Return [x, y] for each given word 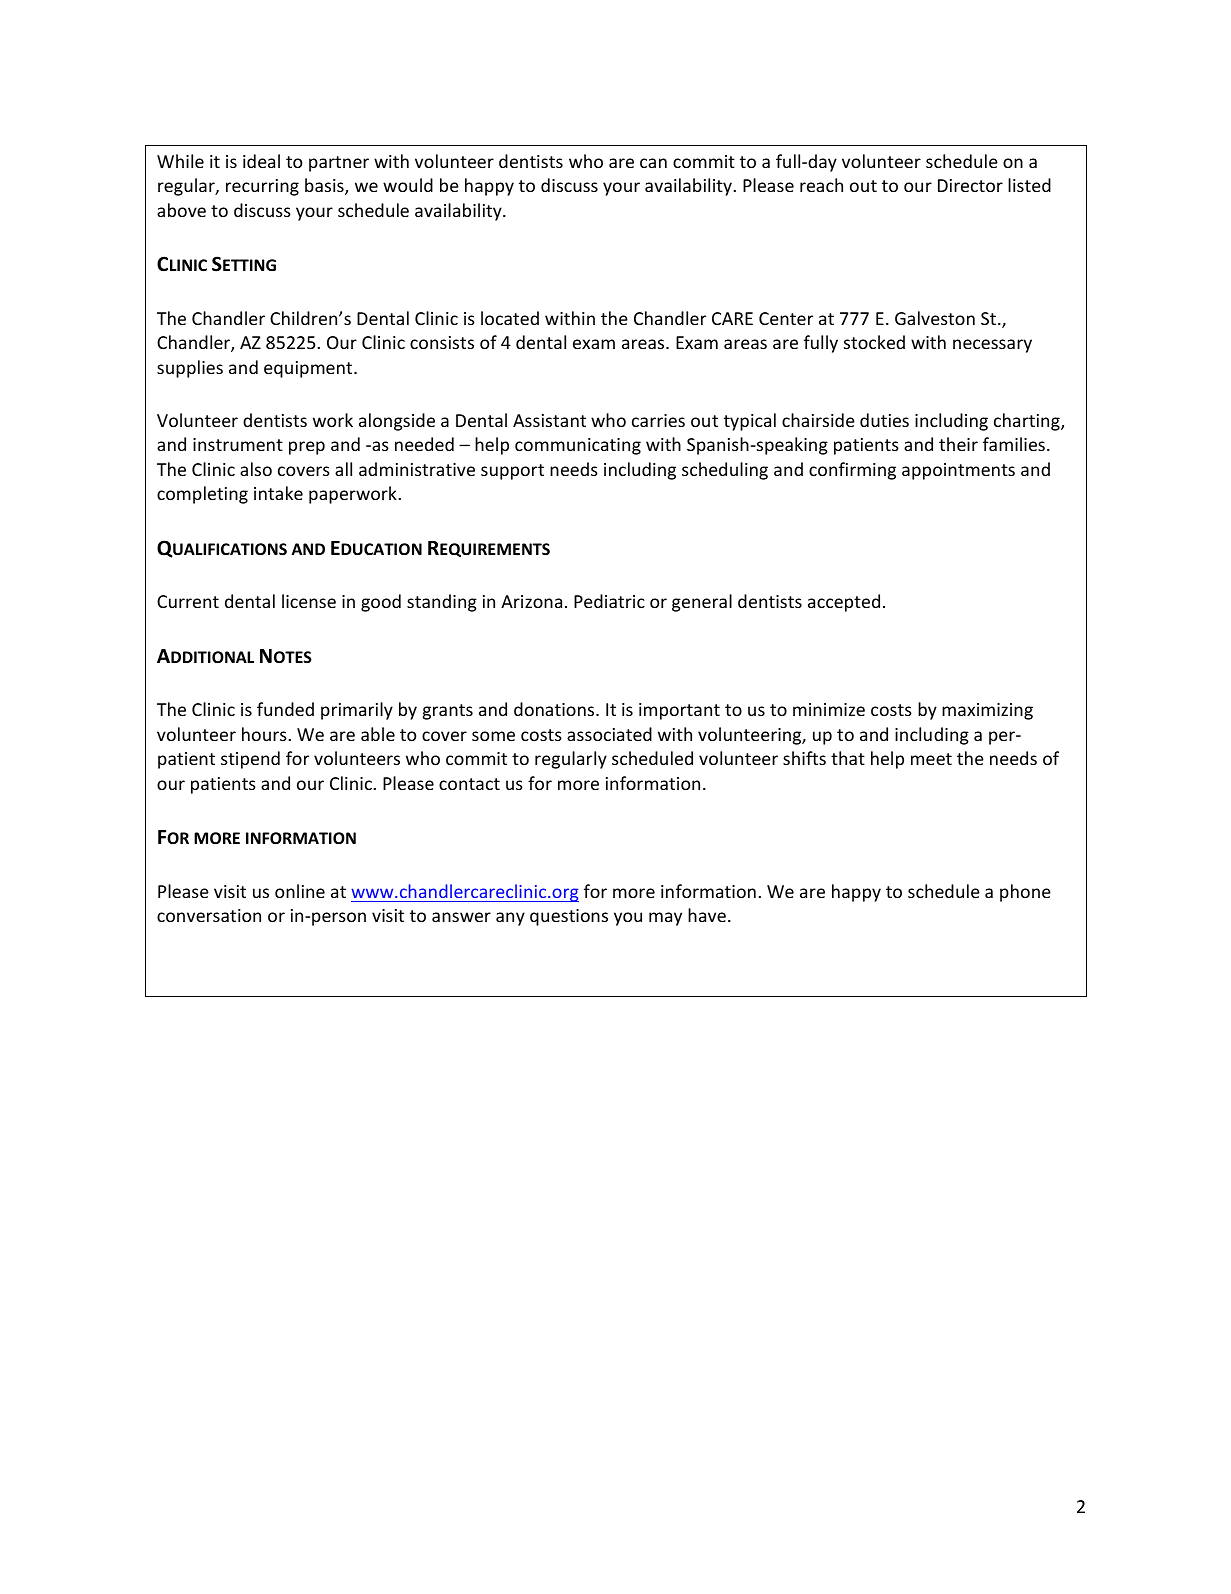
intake [278, 493]
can [653, 163]
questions [569, 917]
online [300, 891]
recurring [262, 187]
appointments [958, 471]
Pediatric [609, 601]
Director [970, 185]
